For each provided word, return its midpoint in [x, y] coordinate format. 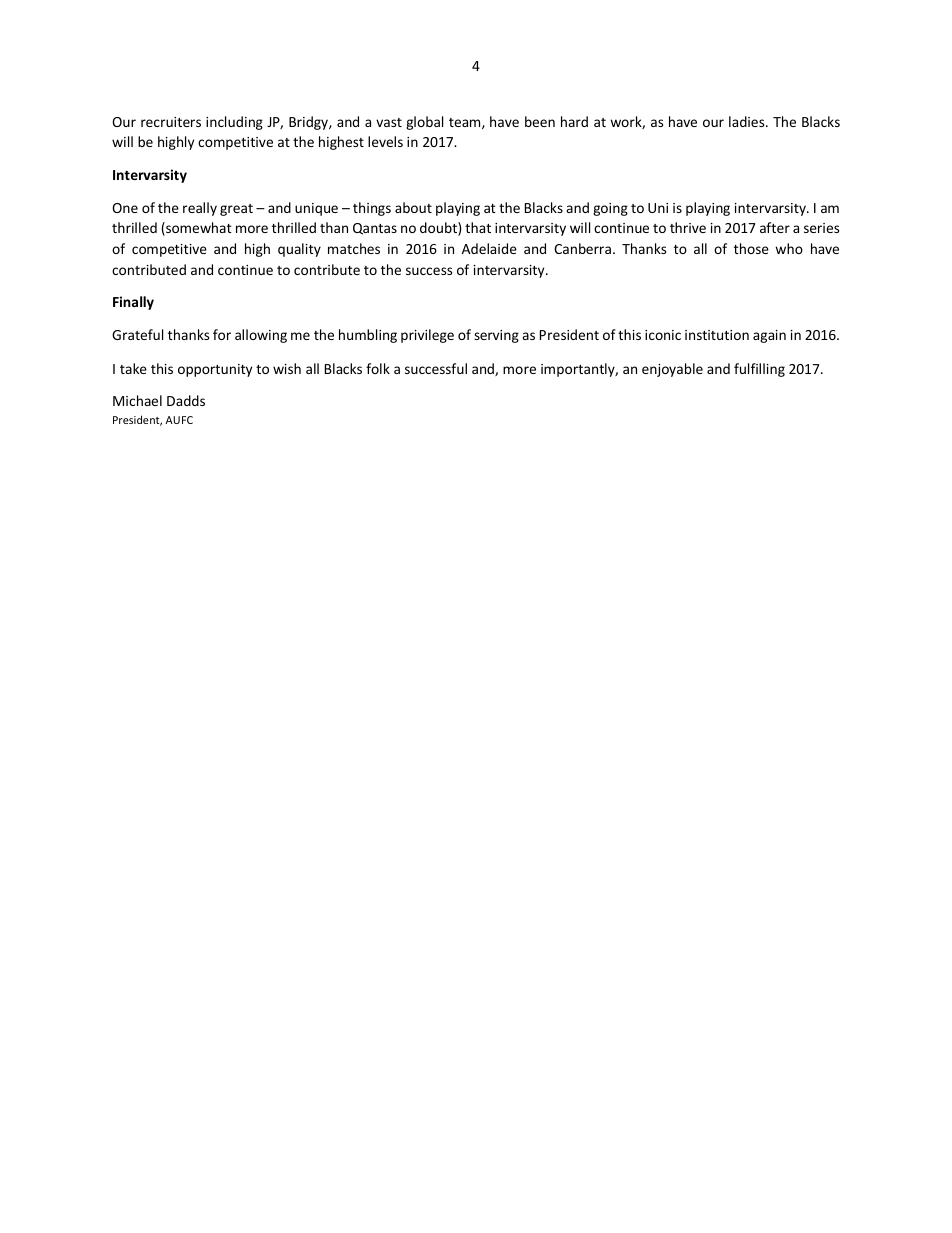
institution [717, 335]
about [413, 207]
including [234, 123]
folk [378, 368]
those [751, 248]
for [222, 334]
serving [496, 336]
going [610, 209]
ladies [748, 121]
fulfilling [759, 370]
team [466, 123]
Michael [137, 400]
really [200, 209]
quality [299, 250]
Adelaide [489, 248]
